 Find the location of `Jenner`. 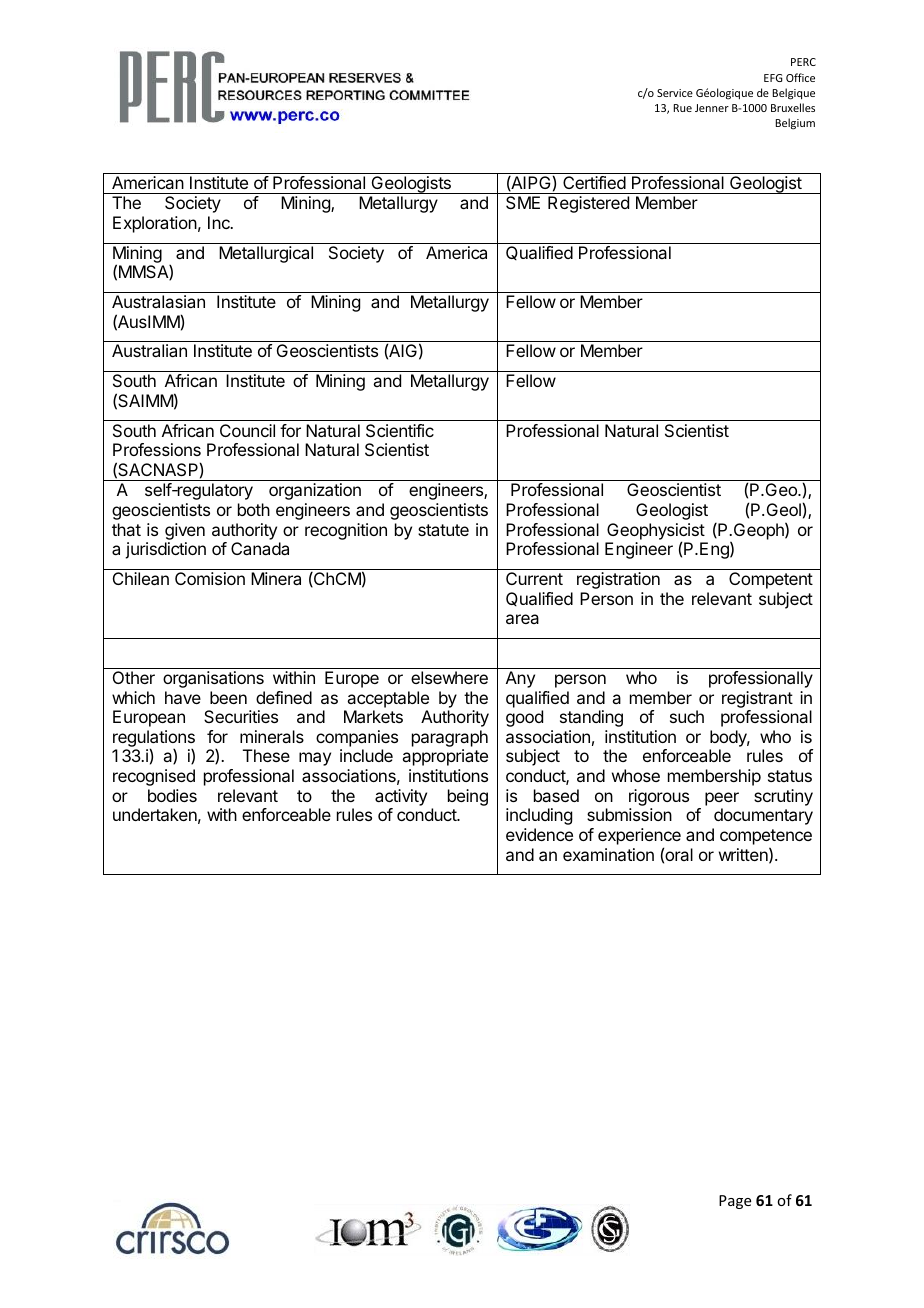

Jenner is located at coordinates (712, 108).
